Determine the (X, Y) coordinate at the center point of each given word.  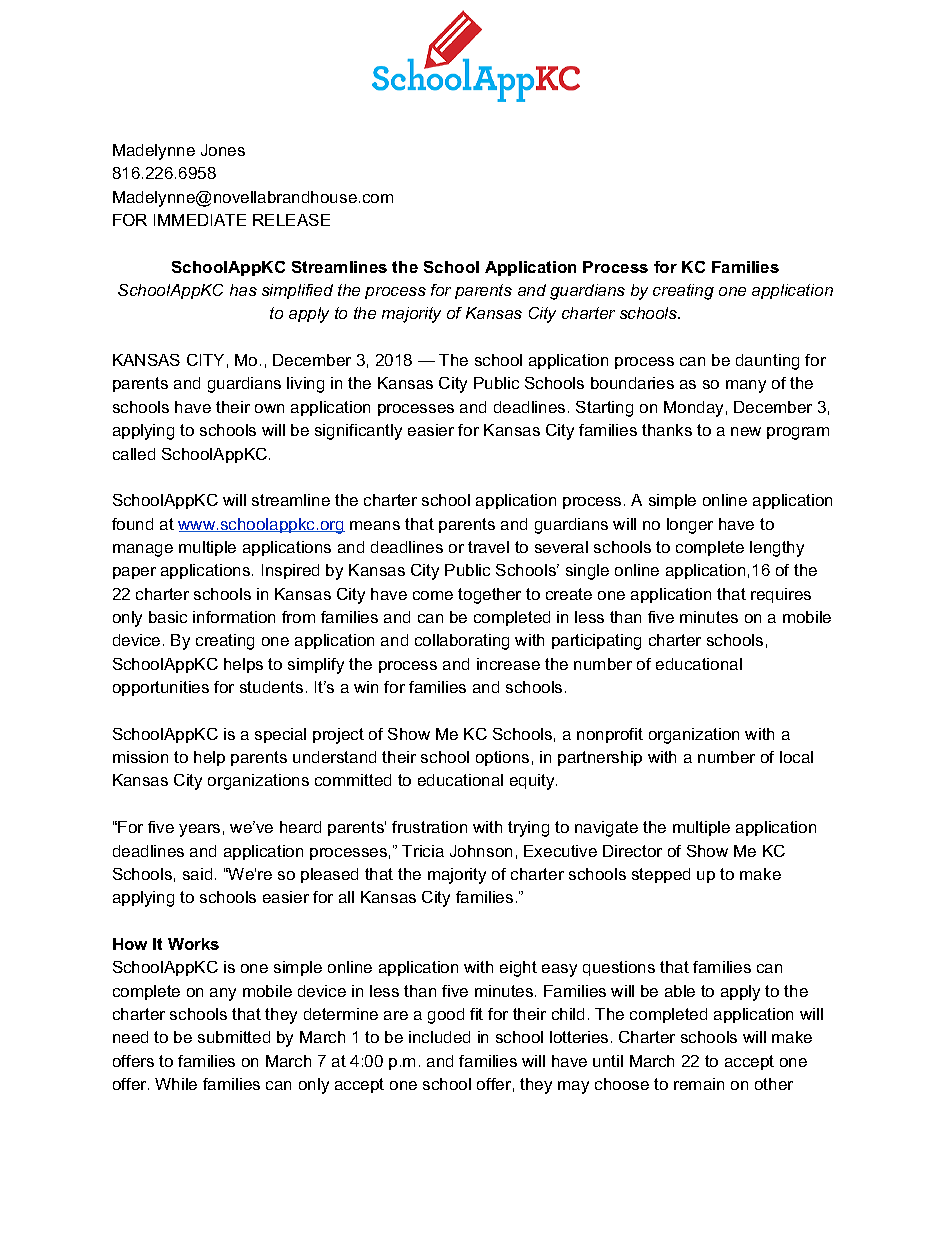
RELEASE (291, 220)
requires (781, 595)
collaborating (462, 642)
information (234, 617)
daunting (767, 362)
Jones (223, 150)
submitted (234, 1037)
